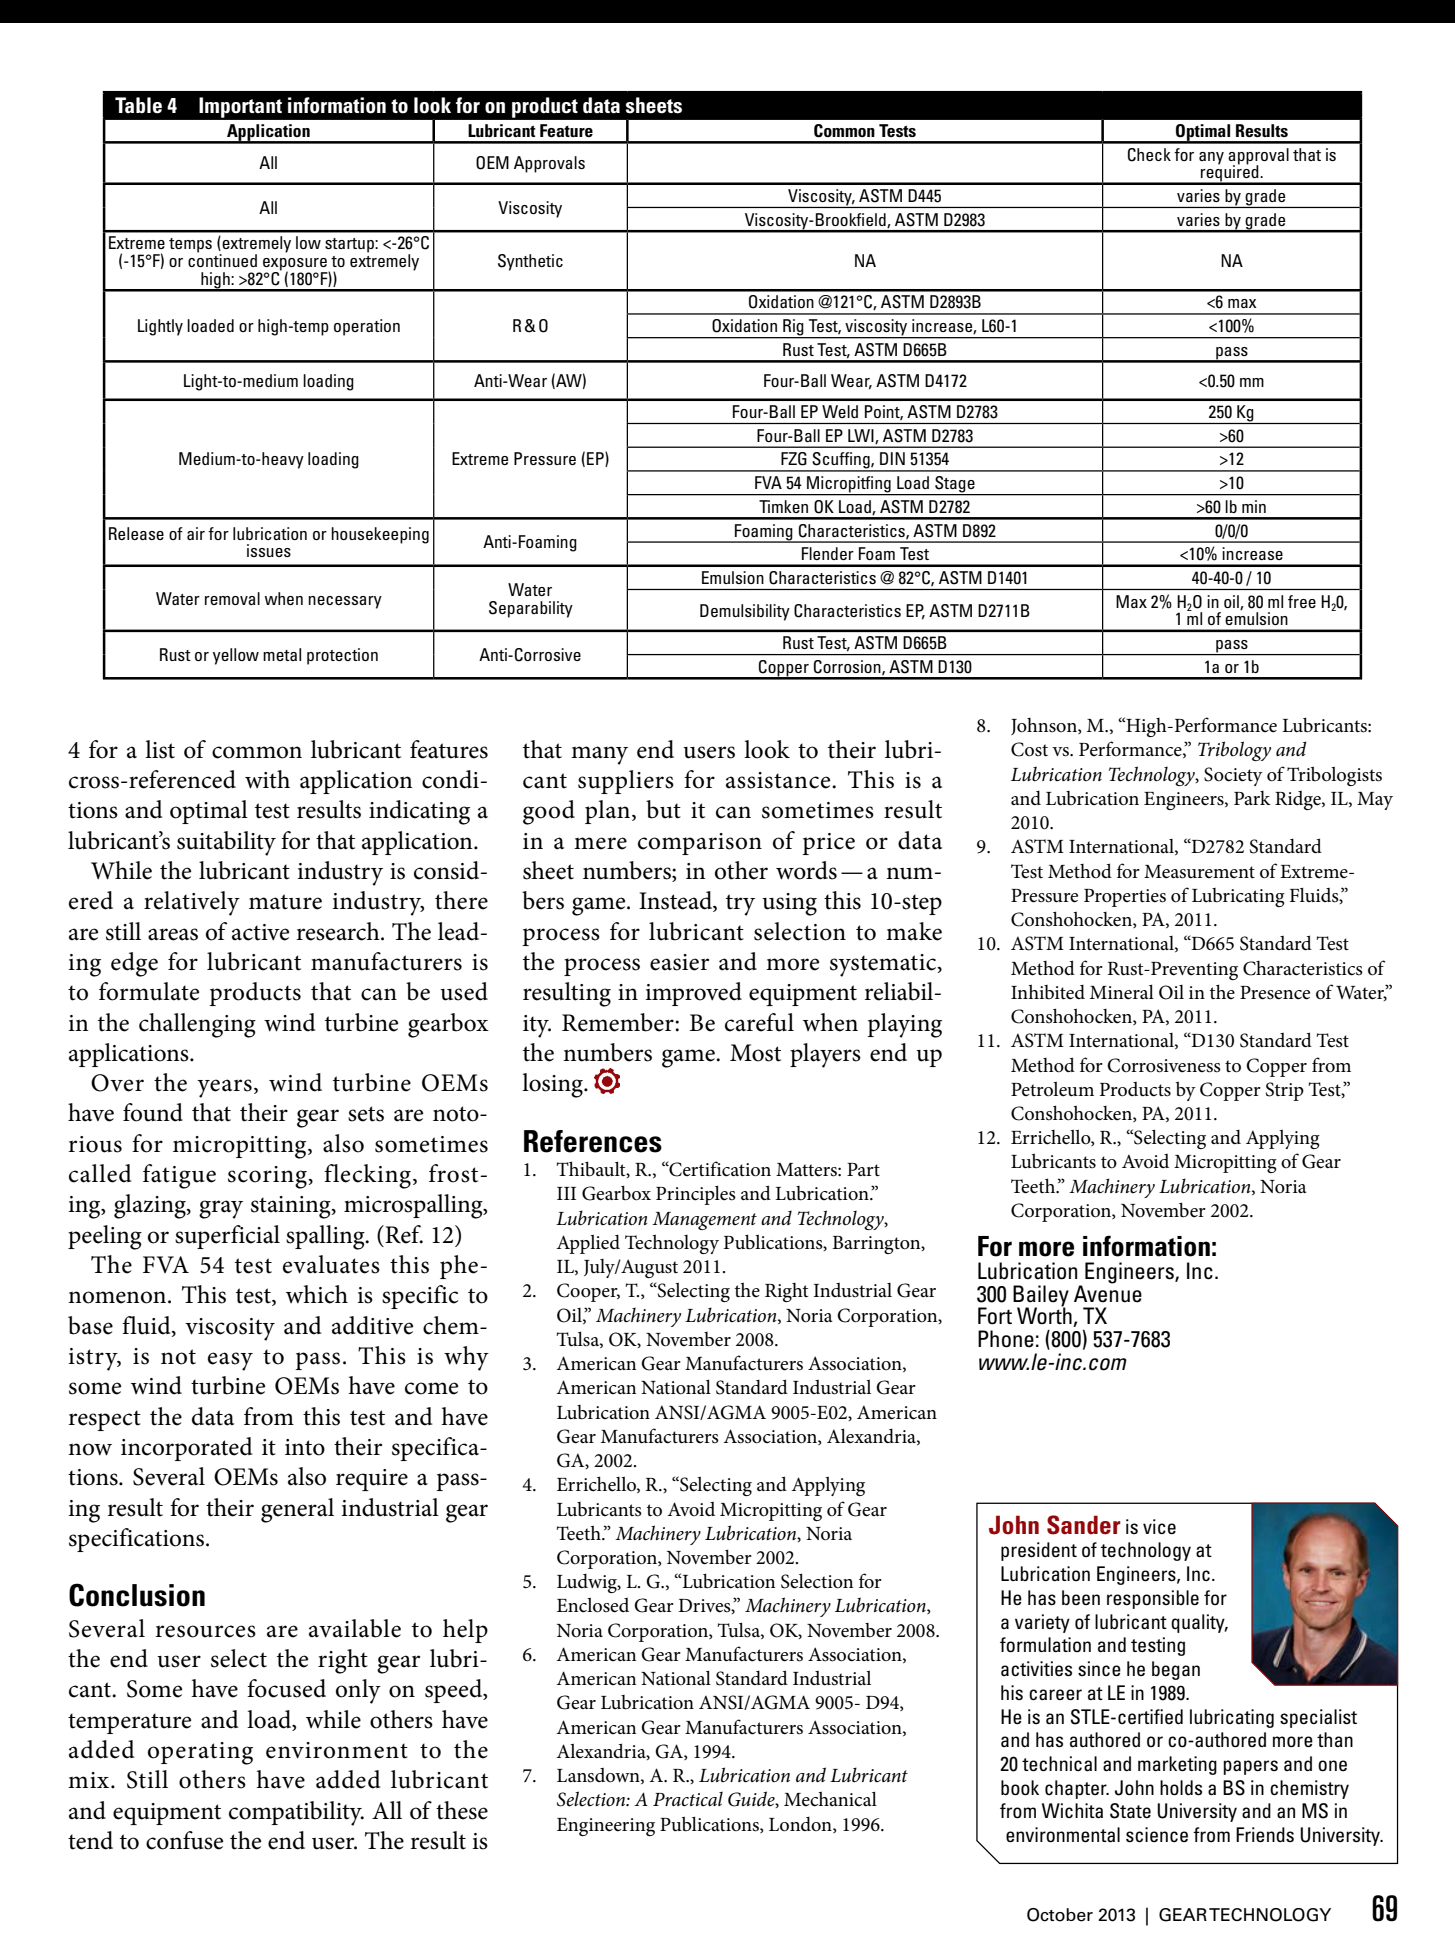  Describe the element at coordinates (267, 779) in the screenshot. I see `with` at that location.
